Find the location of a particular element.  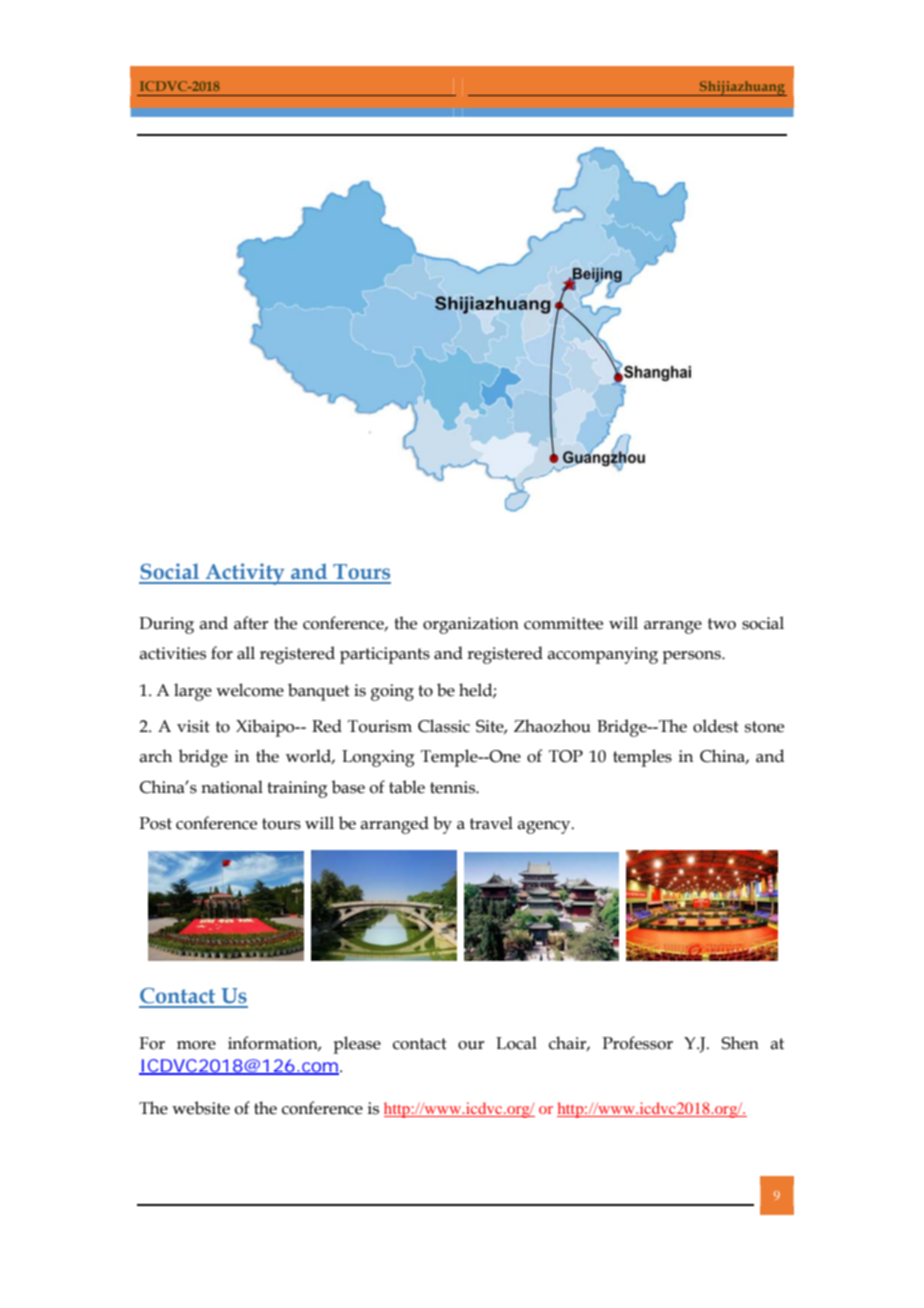

agency is located at coordinates (545, 827).
